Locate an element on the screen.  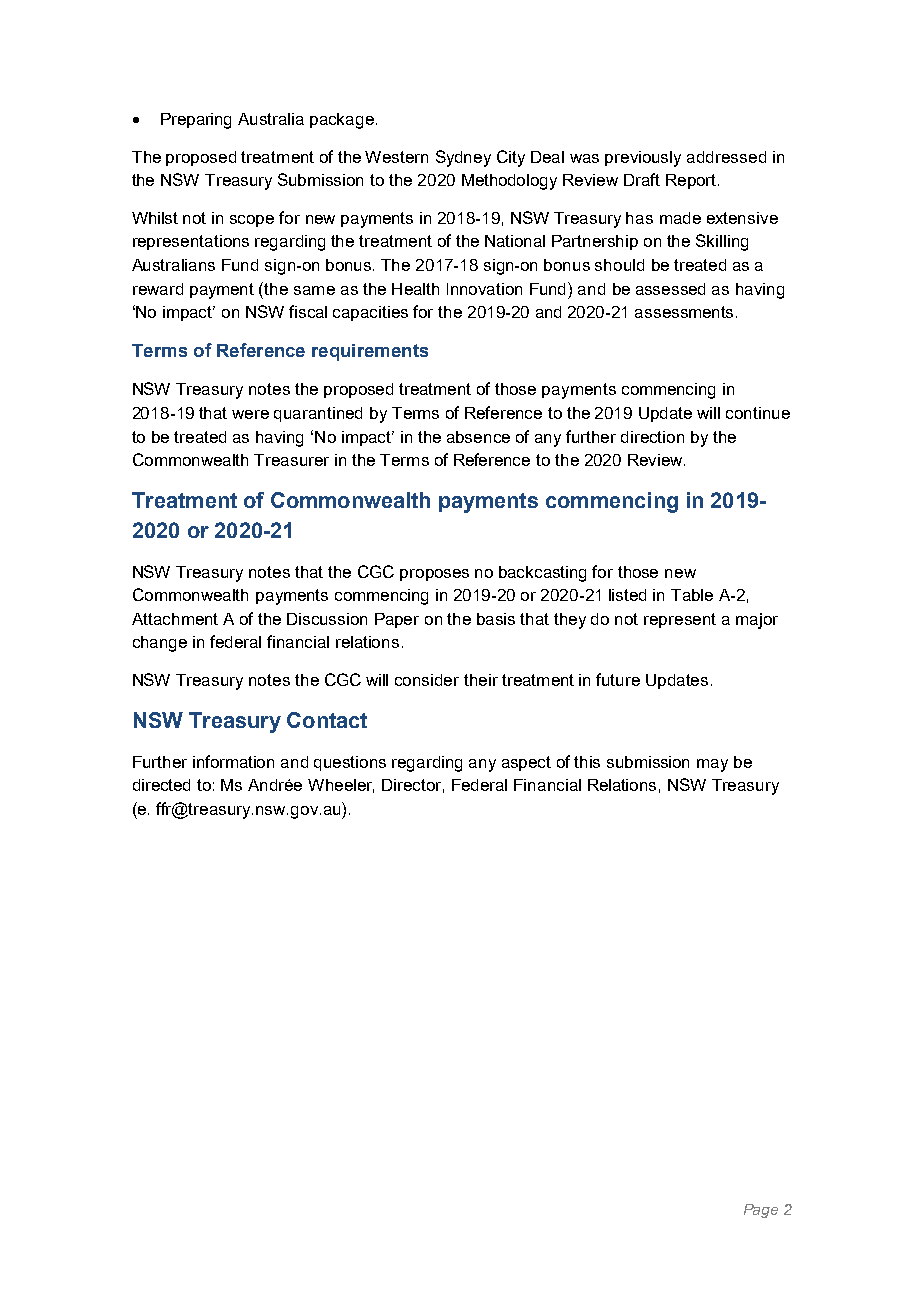
change is located at coordinates (160, 644).
